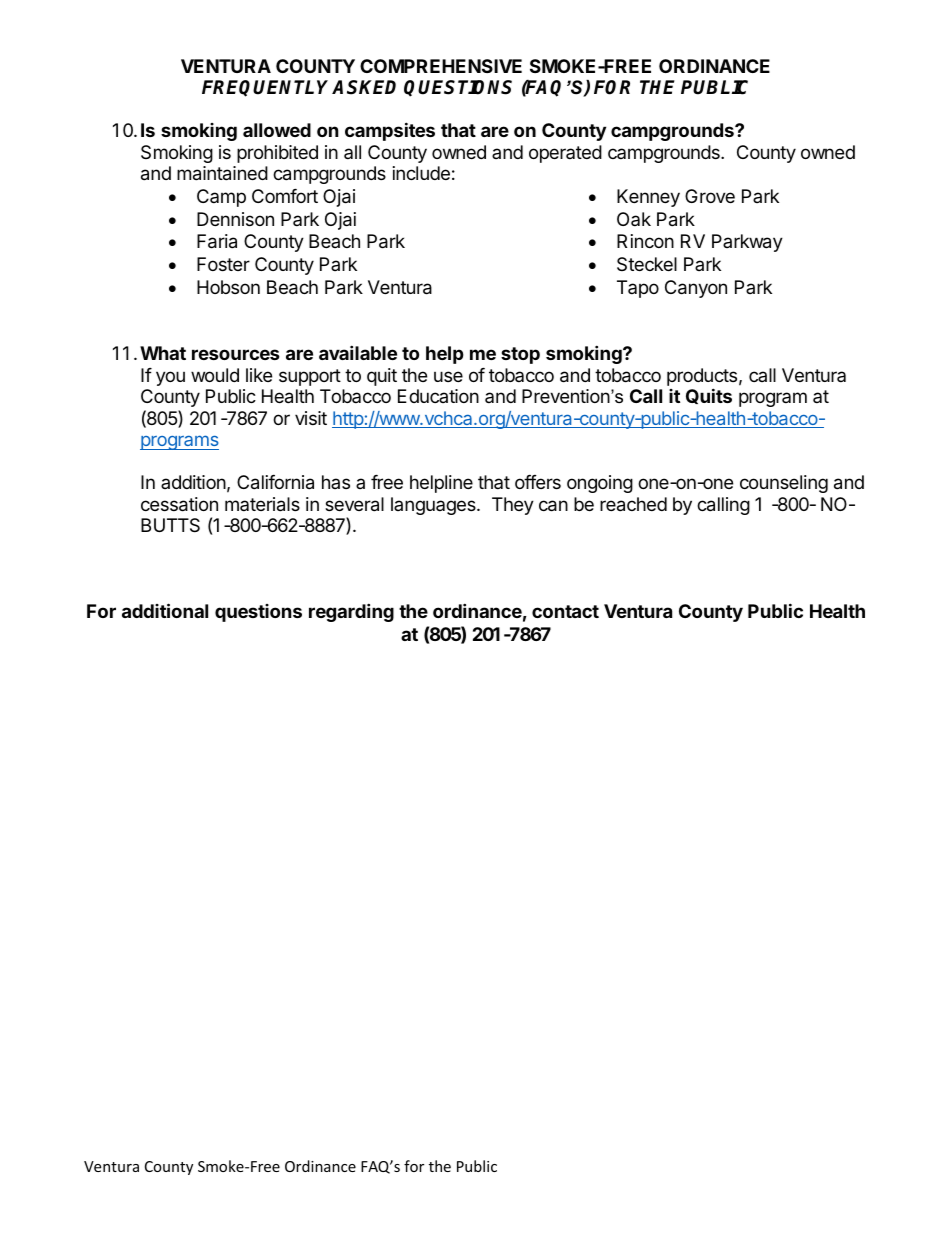  What do you see at coordinates (441, 66) in the document?
I see `COMPREHENSIVE` at bounding box center [441, 66].
